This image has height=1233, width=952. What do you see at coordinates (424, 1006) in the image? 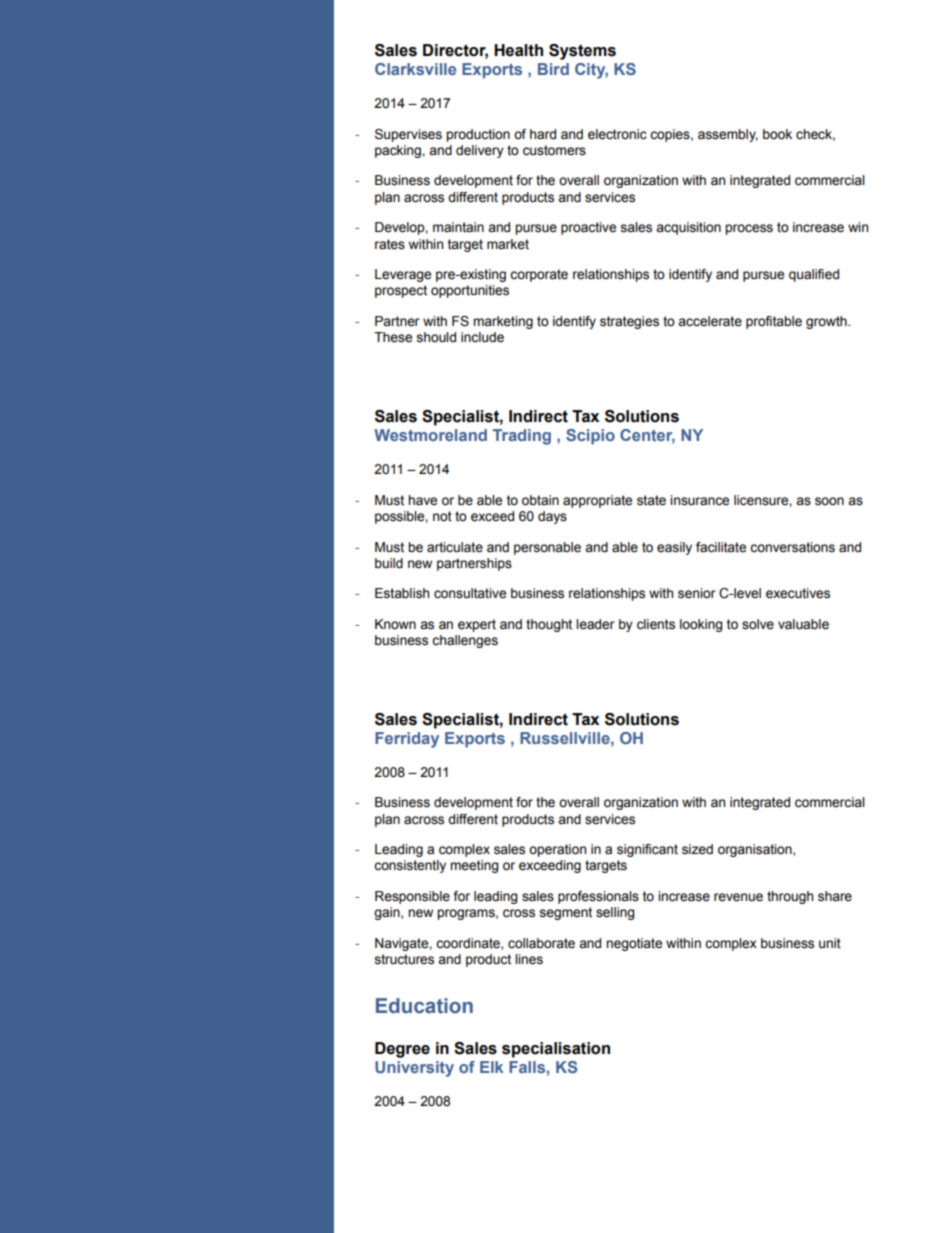
I see `Education` at bounding box center [424, 1006].
